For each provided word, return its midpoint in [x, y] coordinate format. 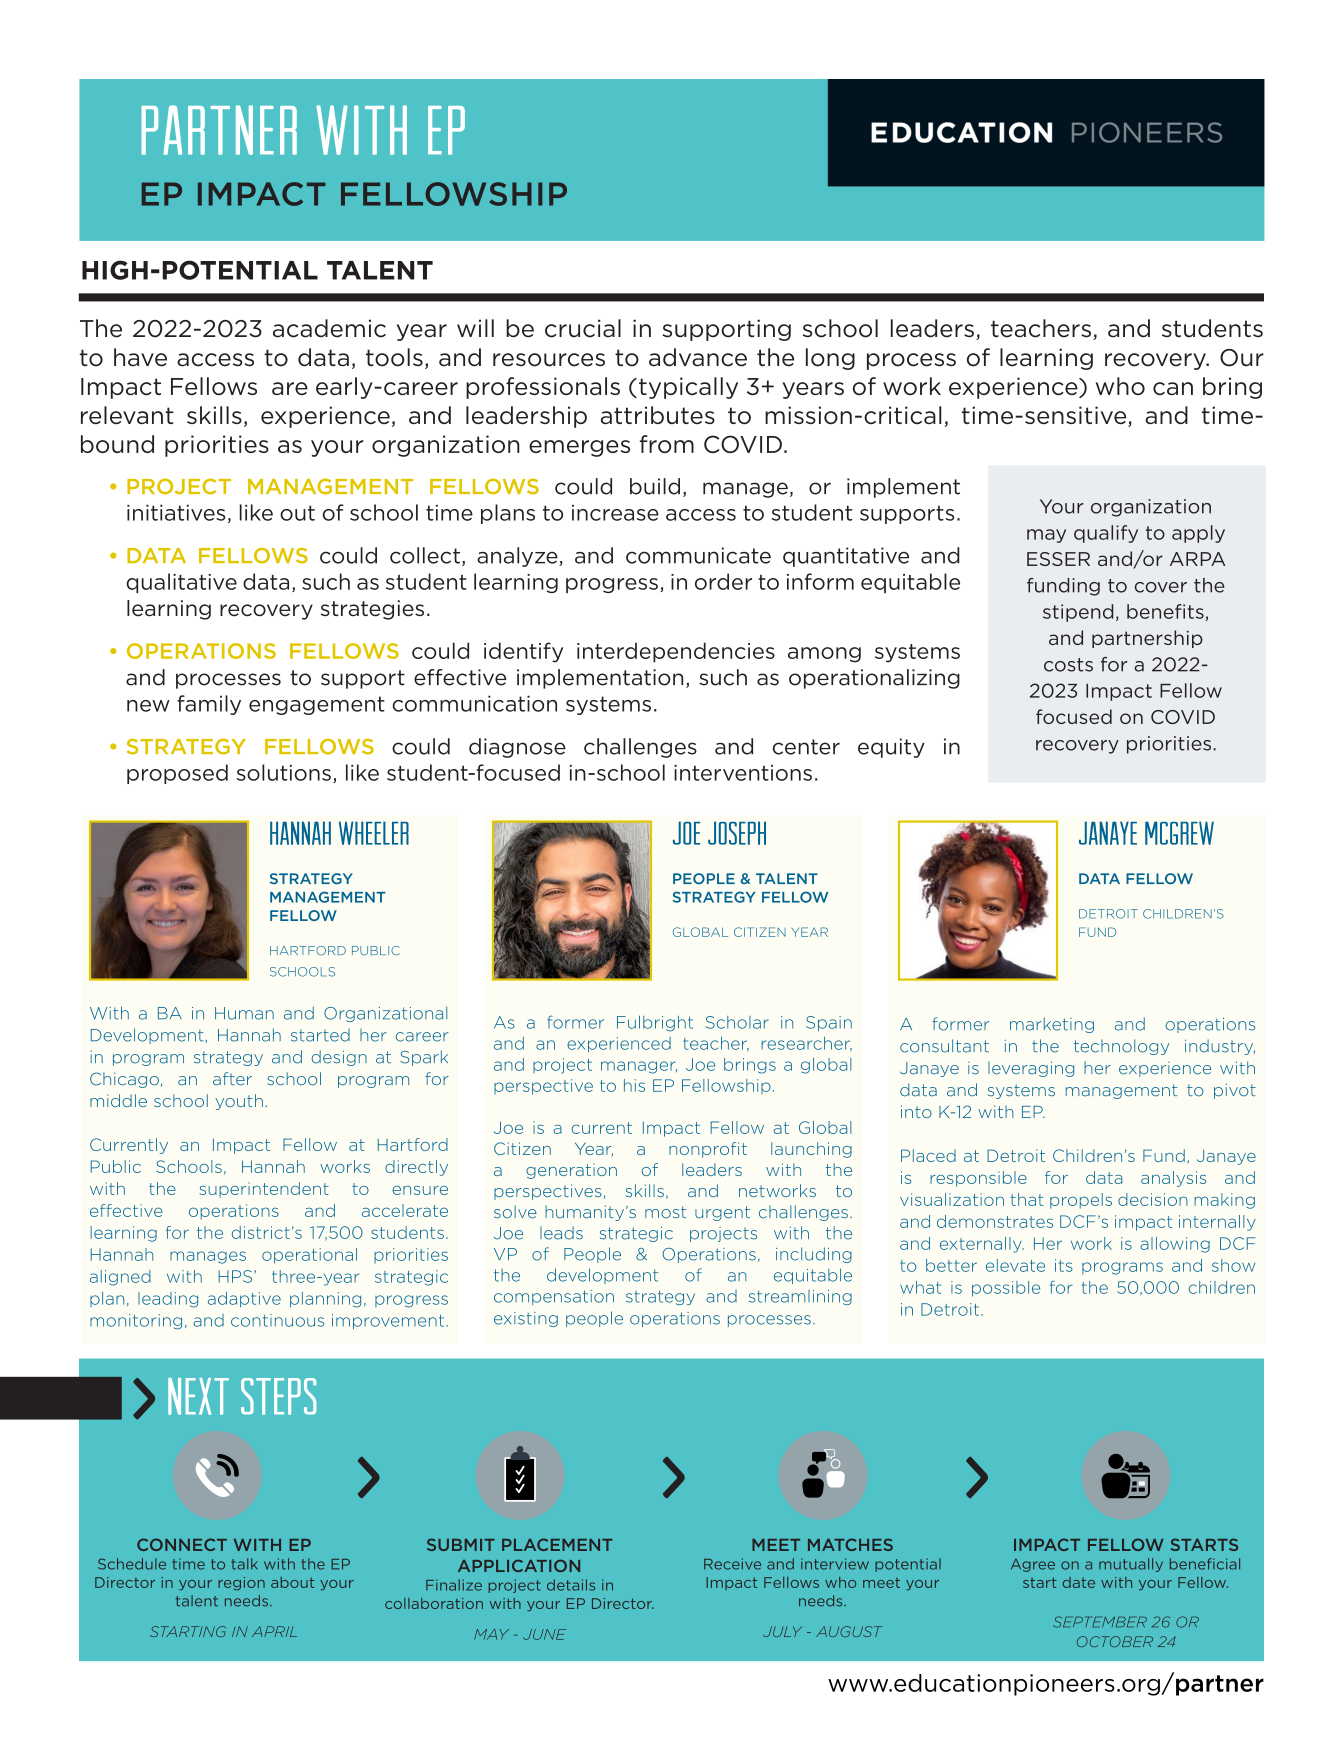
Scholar [737, 1022]
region [241, 1583]
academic [329, 328]
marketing [1052, 1025]
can [1173, 388]
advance [698, 357]
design [339, 1058]
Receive [732, 1564]
